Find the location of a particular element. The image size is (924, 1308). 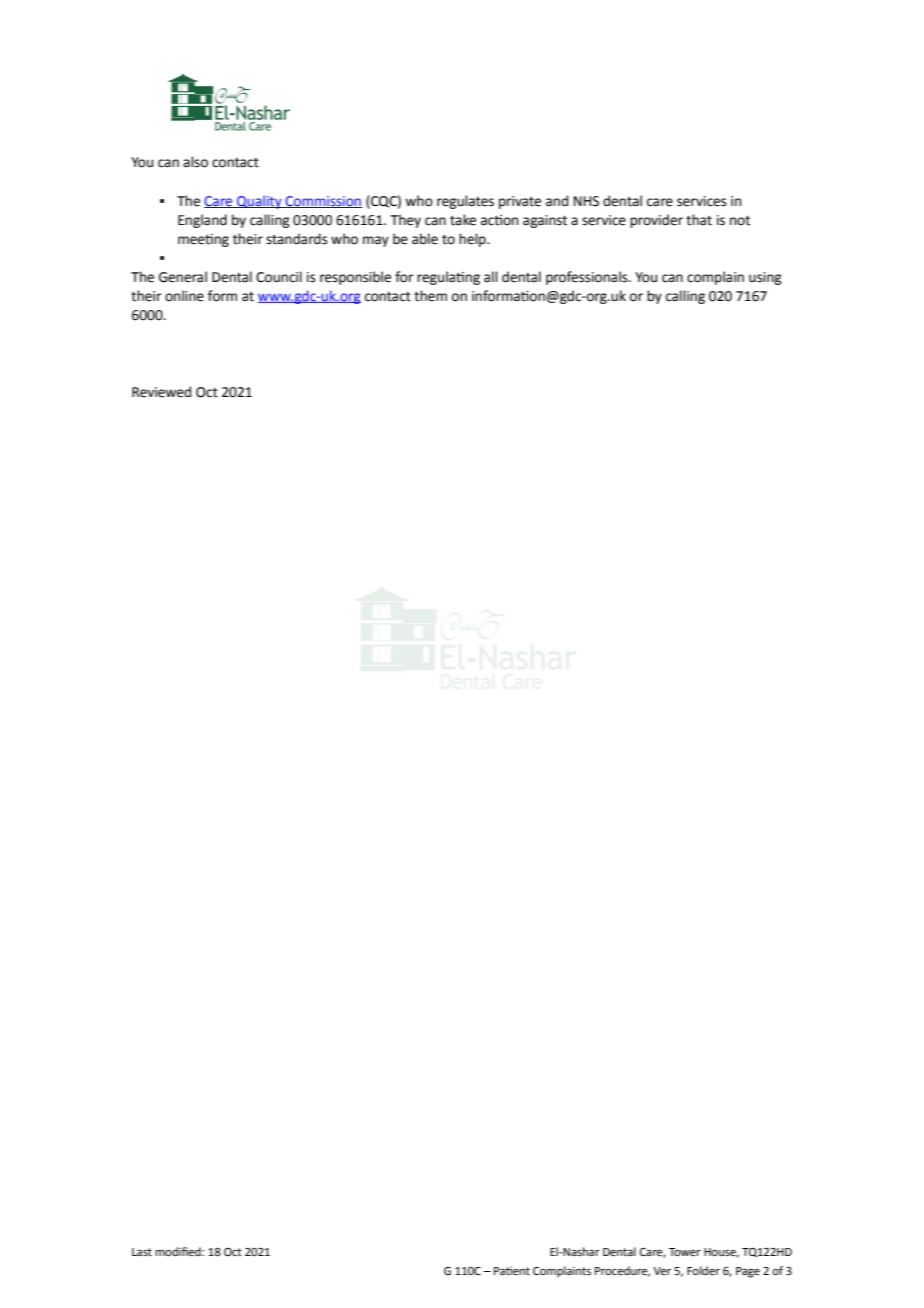

Page is located at coordinates (748, 1272).
